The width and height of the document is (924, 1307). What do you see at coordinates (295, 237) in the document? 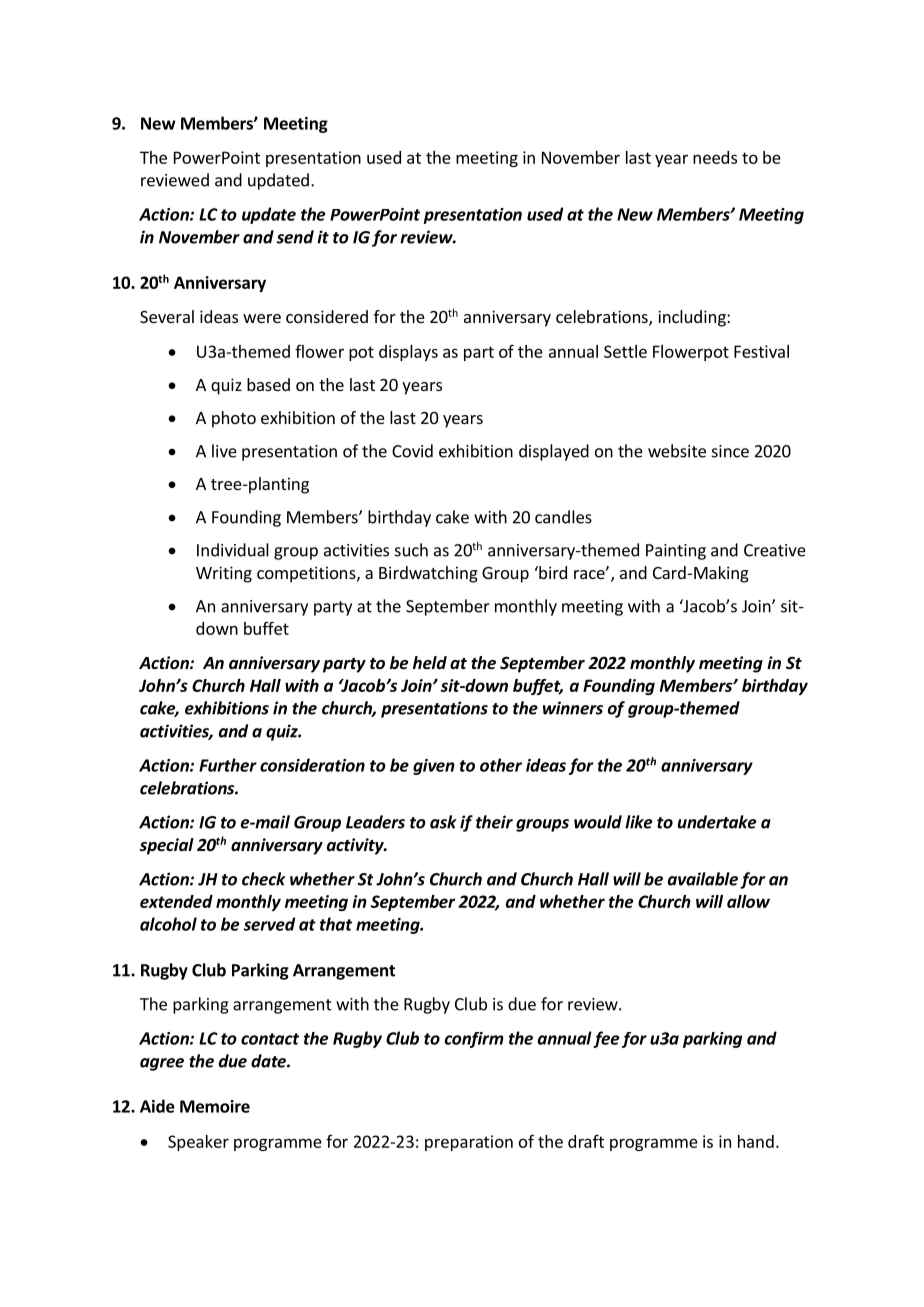
I see `send` at bounding box center [295, 237].
